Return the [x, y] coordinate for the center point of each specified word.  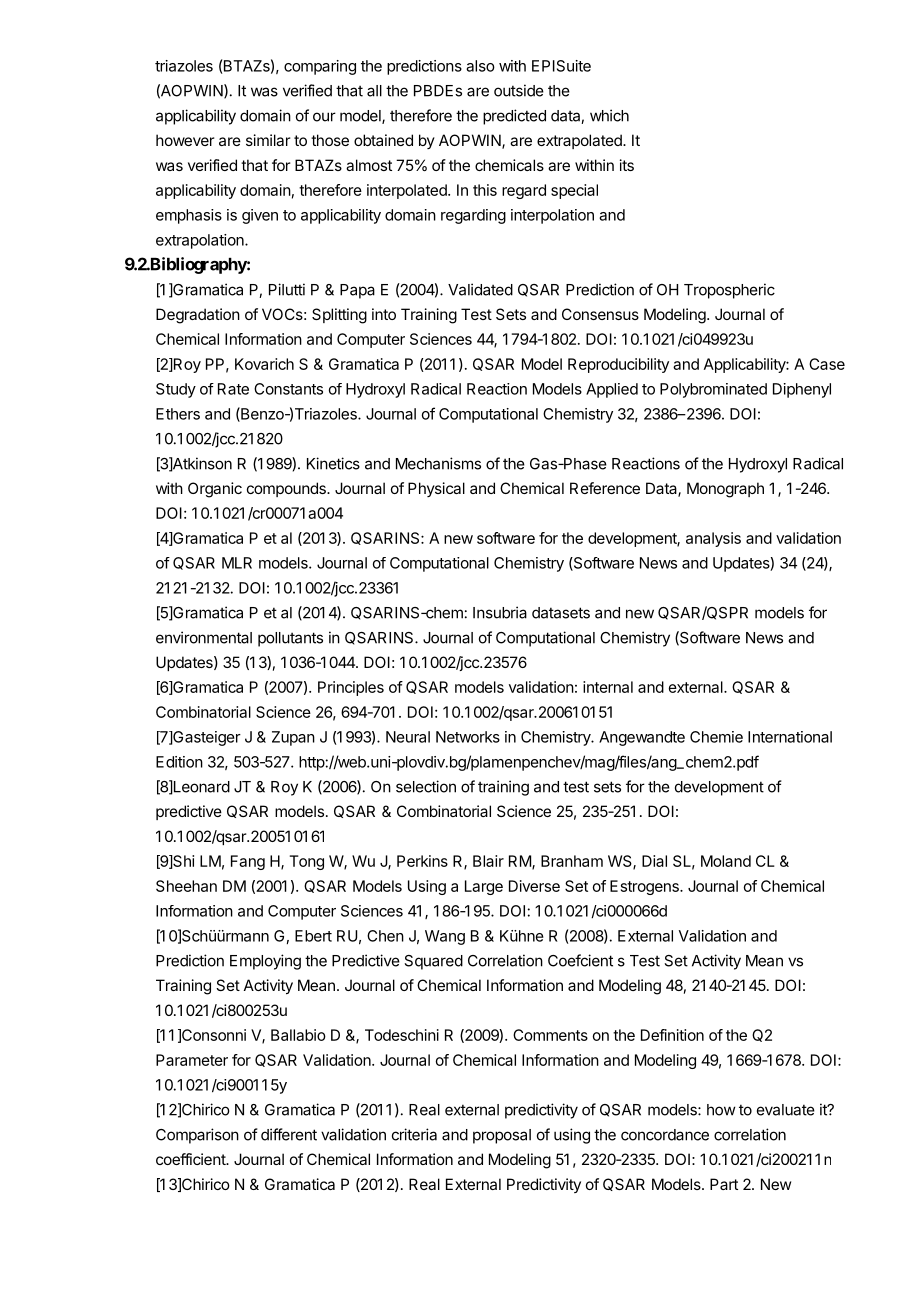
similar [268, 140]
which [609, 115]
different [289, 1134]
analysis [713, 539]
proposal [502, 1136]
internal [608, 687]
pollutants [290, 639]
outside [519, 90]
